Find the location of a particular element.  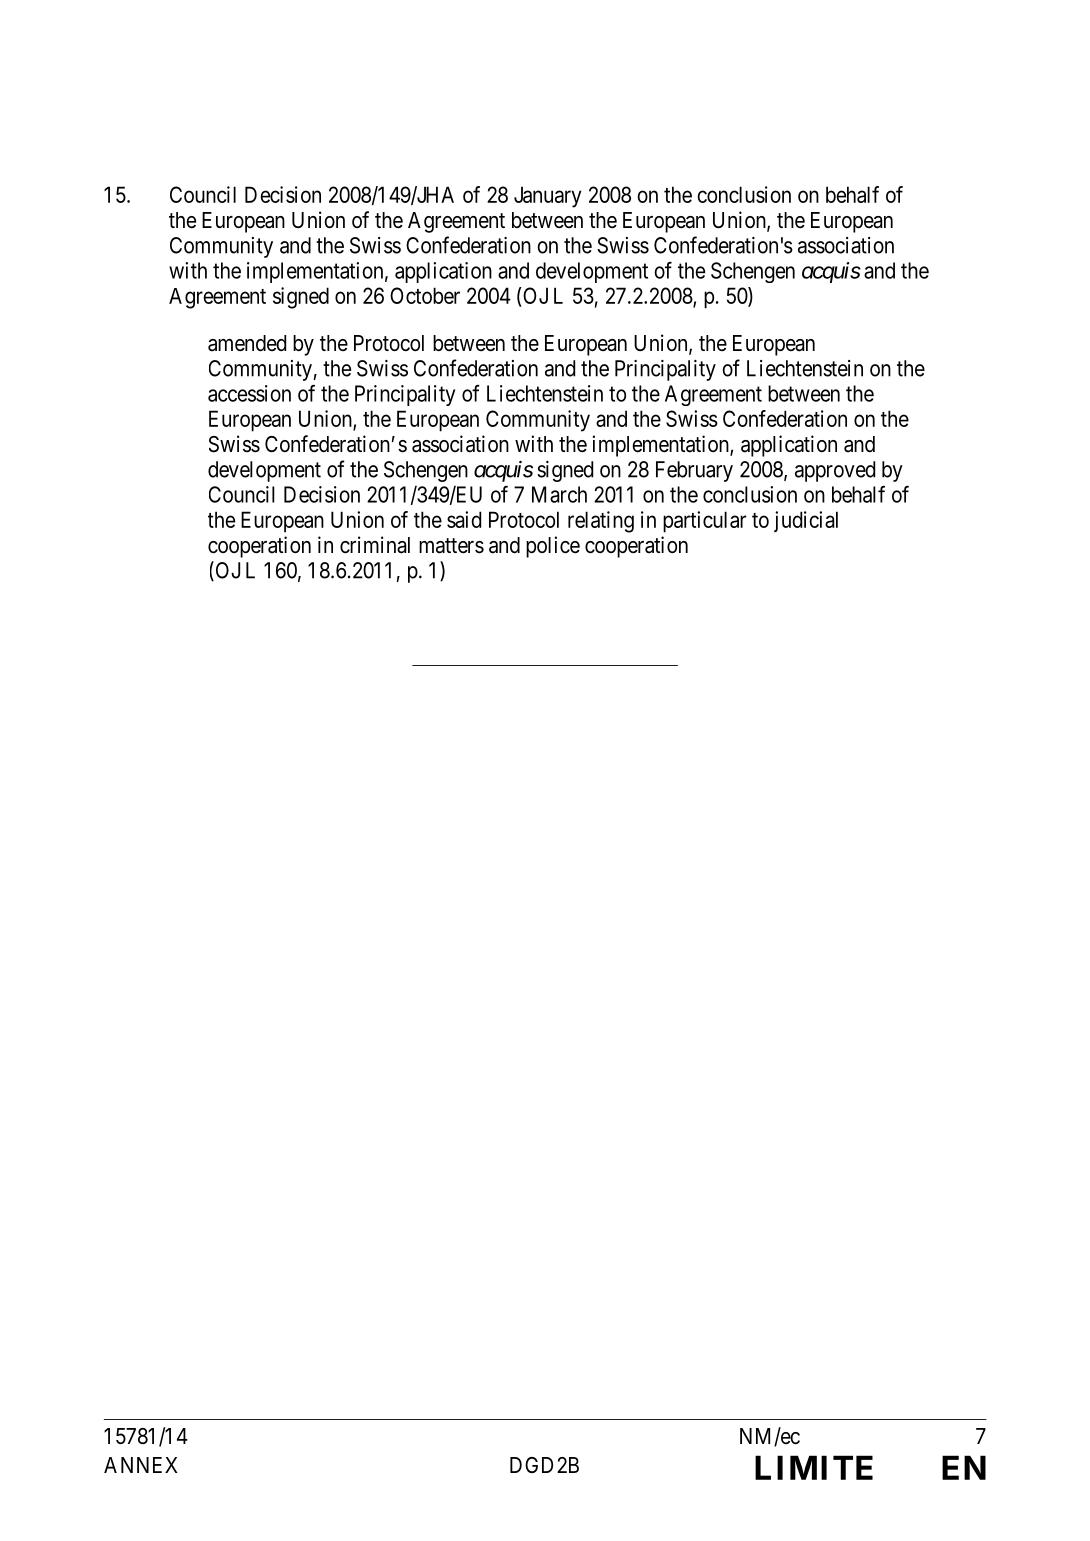

March is located at coordinates (559, 494).
